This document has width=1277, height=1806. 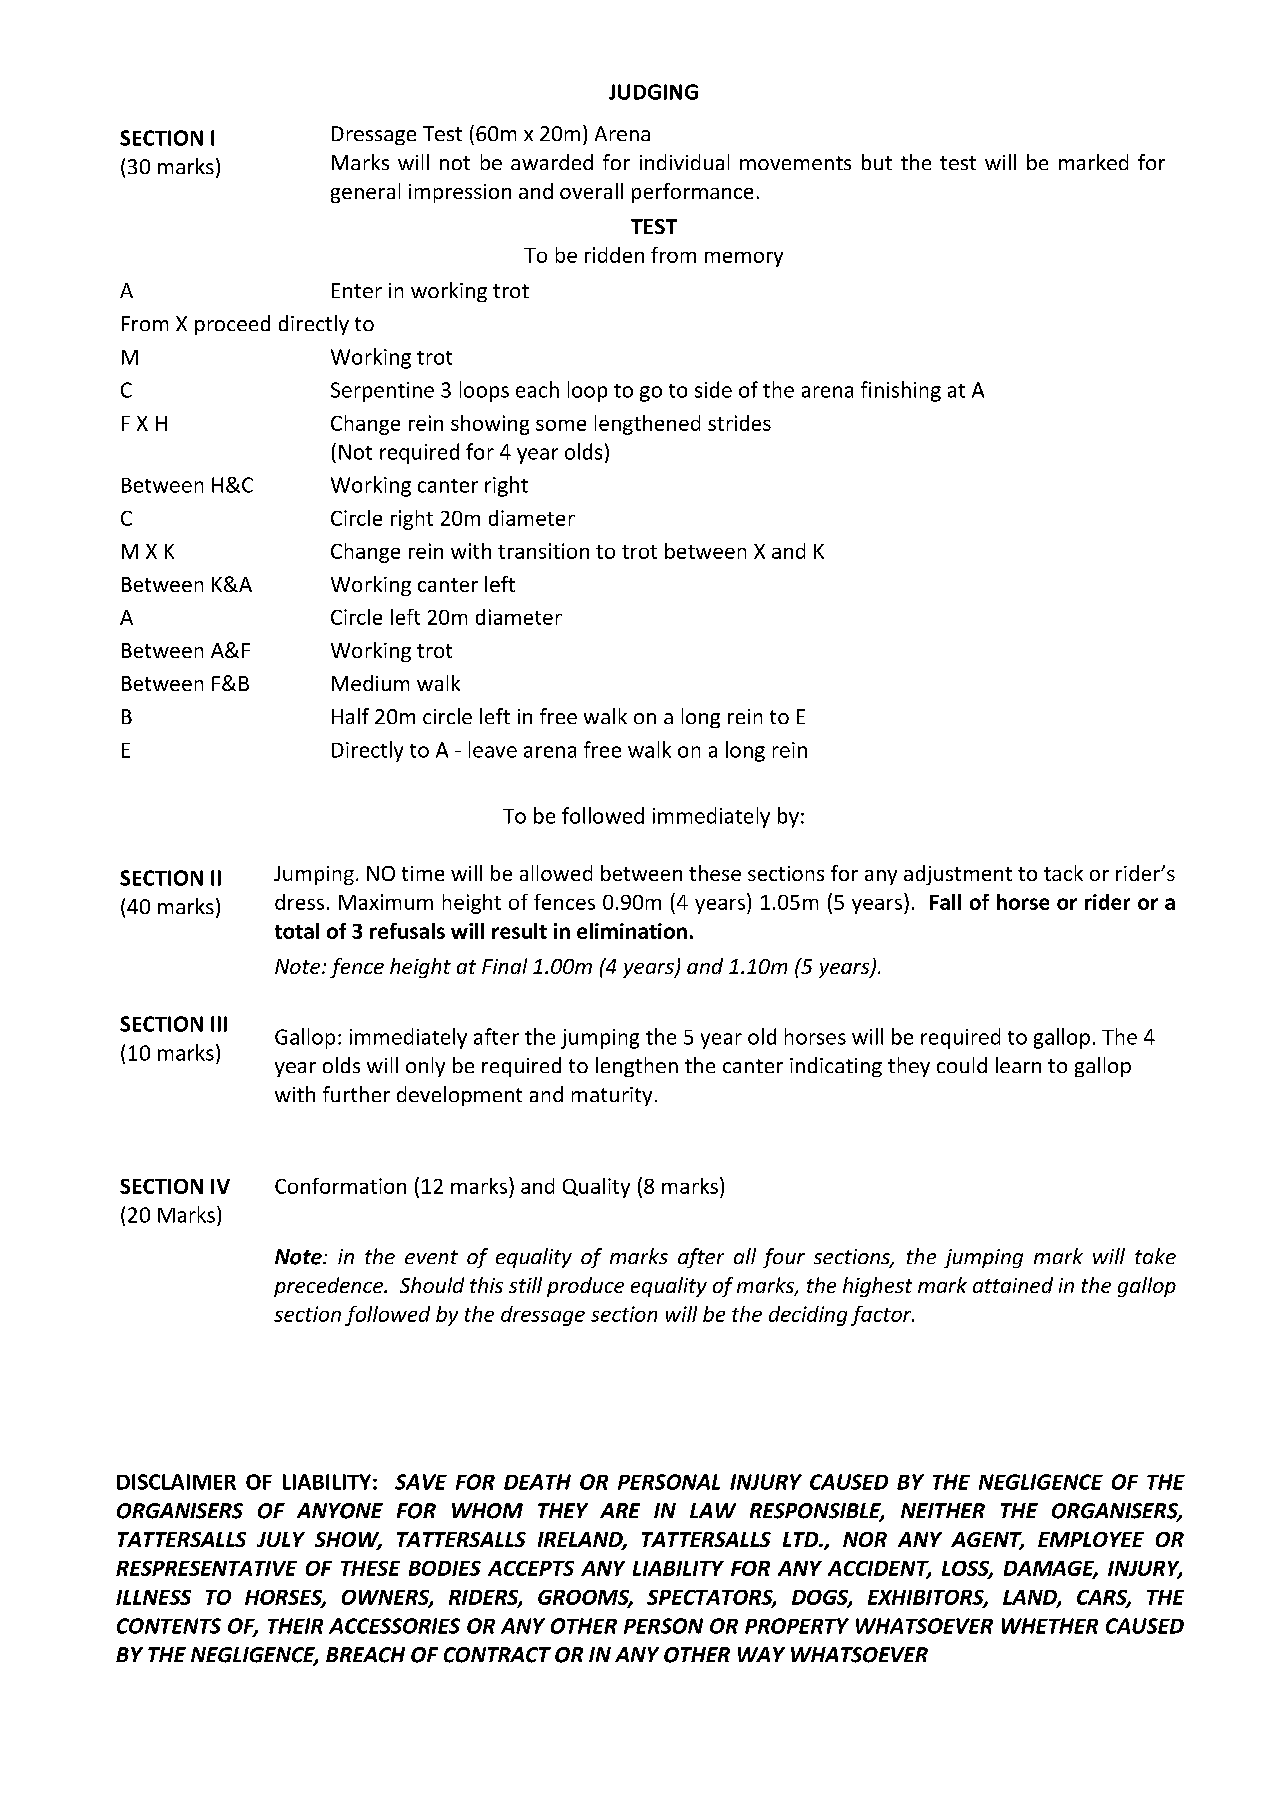 What do you see at coordinates (612, 1096) in the document?
I see `maturity` at bounding box center [612, 1096].
